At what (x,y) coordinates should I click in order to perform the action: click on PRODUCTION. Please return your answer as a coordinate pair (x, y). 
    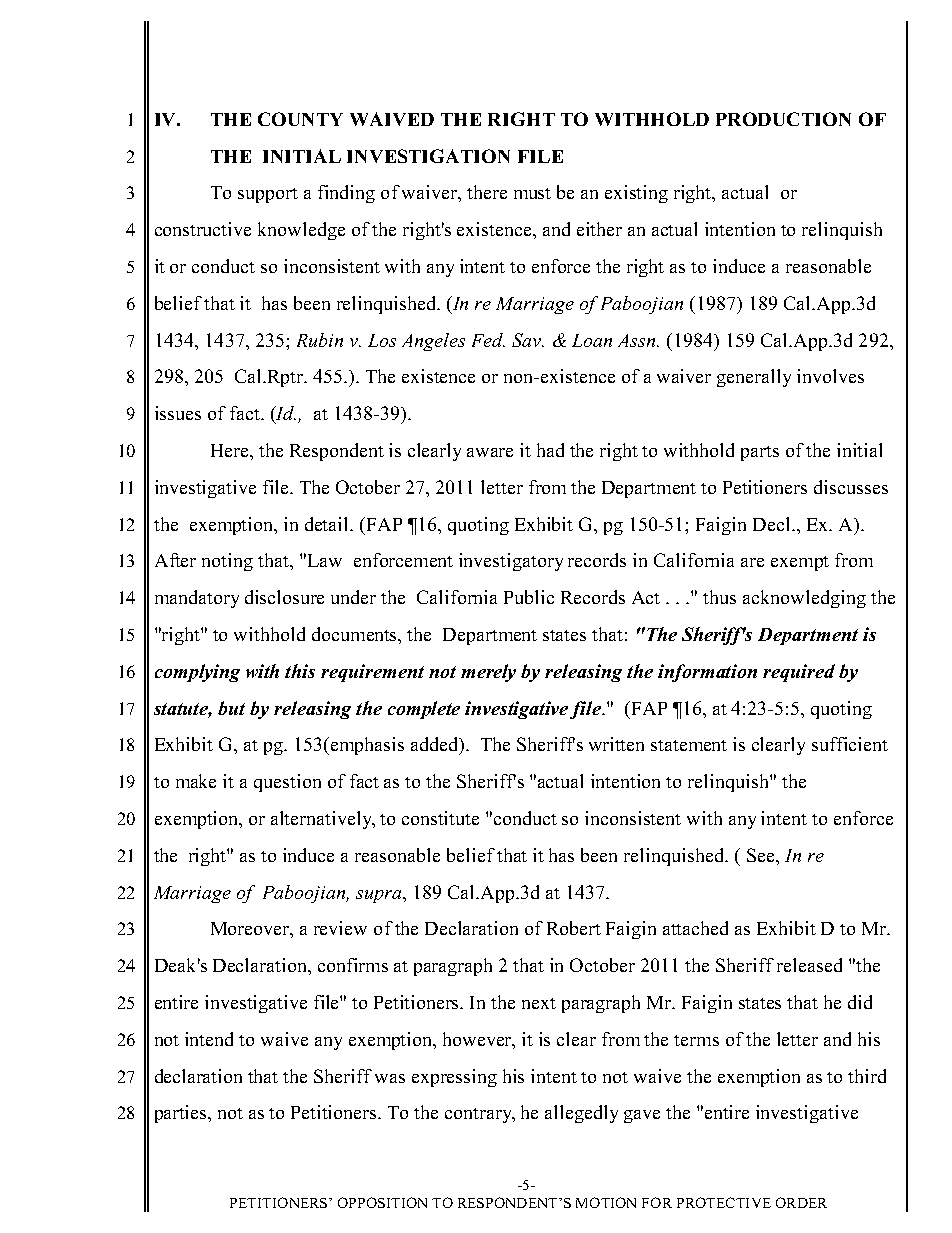
    Looking at the image, I should click on (783, 119).
